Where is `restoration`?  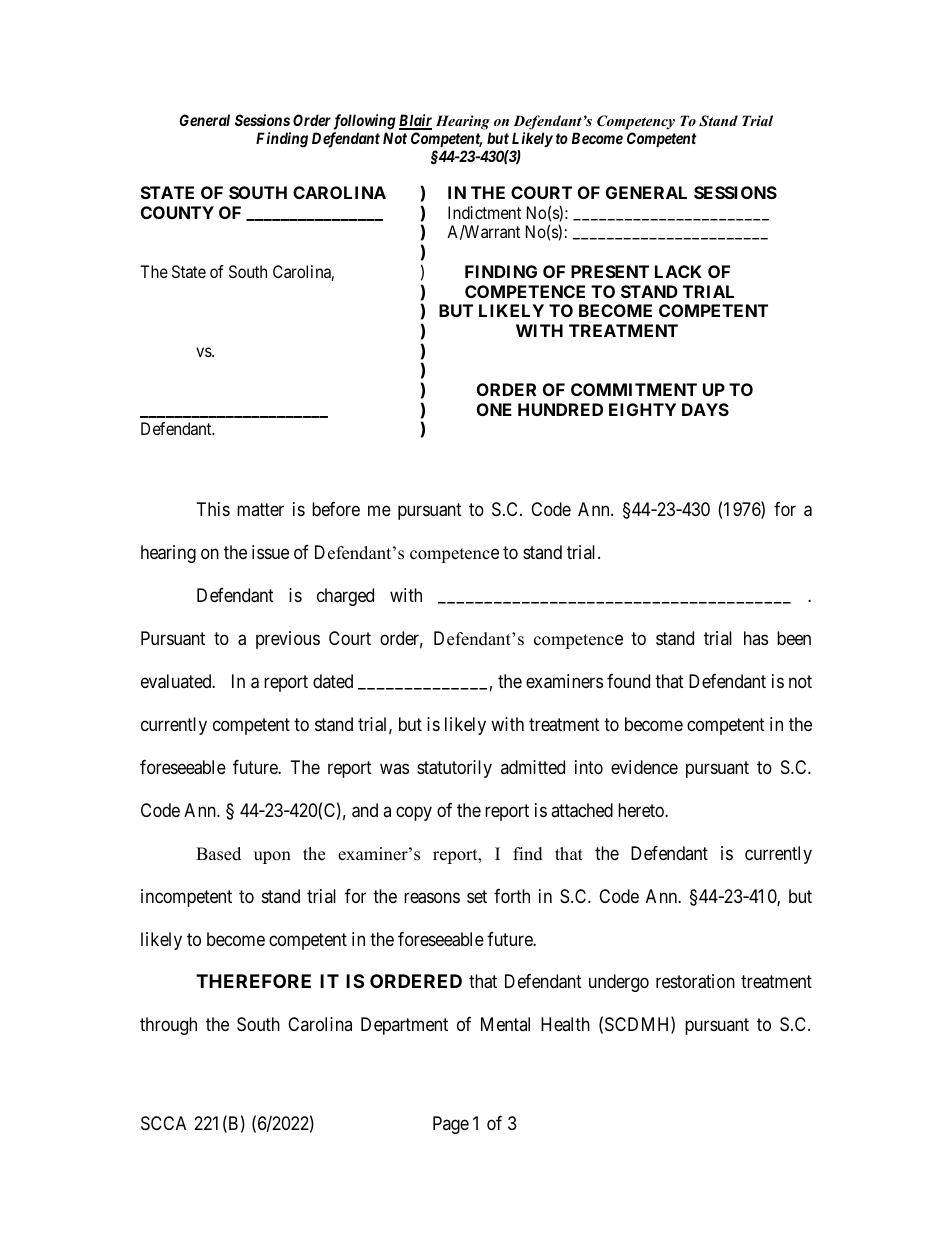
restoration is located at coordinates (695, 981).
